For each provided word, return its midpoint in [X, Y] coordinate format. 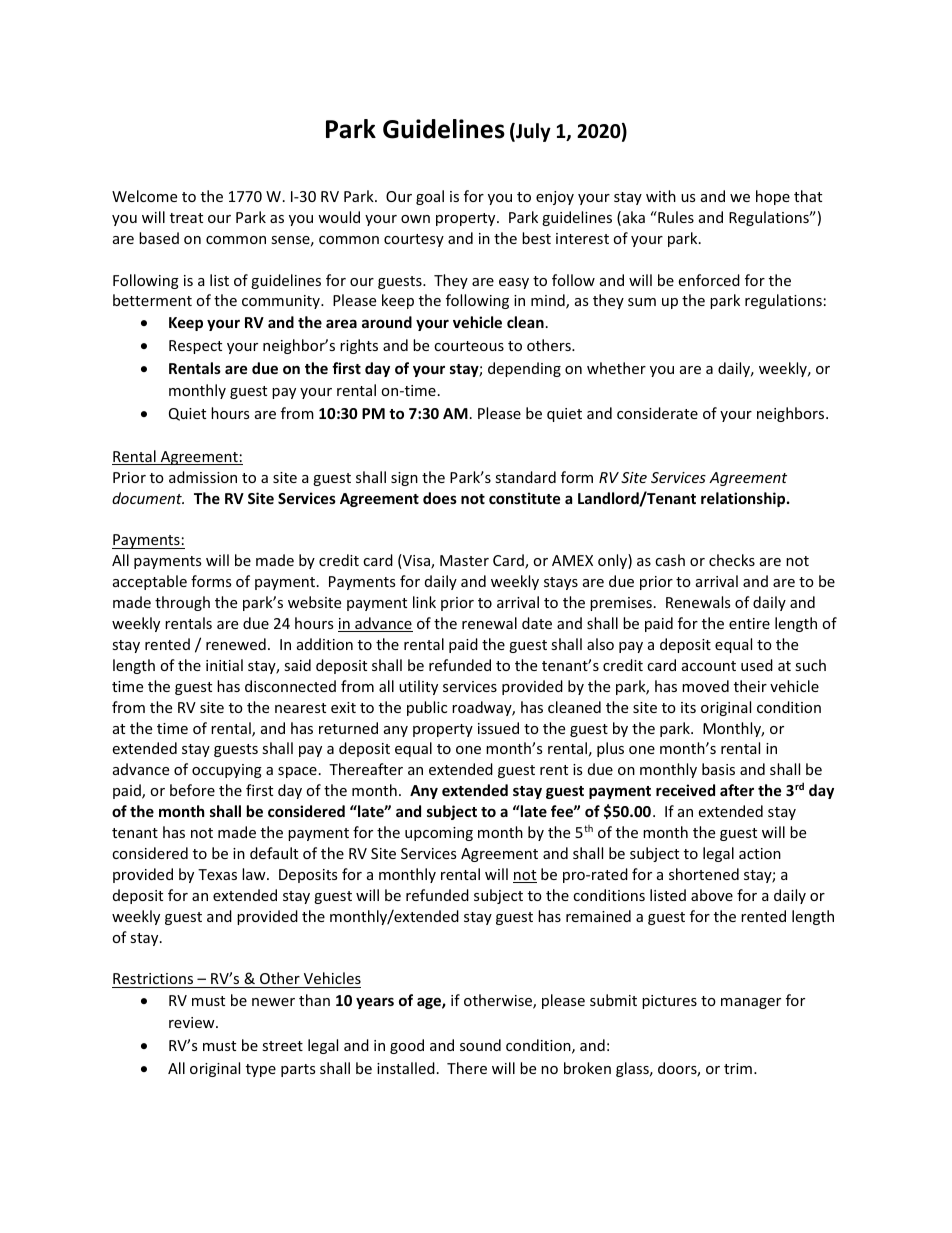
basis [718, 769]
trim [738, 1068]
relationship [744, 499]
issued [498, 728]
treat [186, 218]
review [193, 1022]
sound [480, 1045]
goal [430, 197]
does [440, 498]
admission [203, 477]
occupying [227, 771]
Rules [675, 217]
